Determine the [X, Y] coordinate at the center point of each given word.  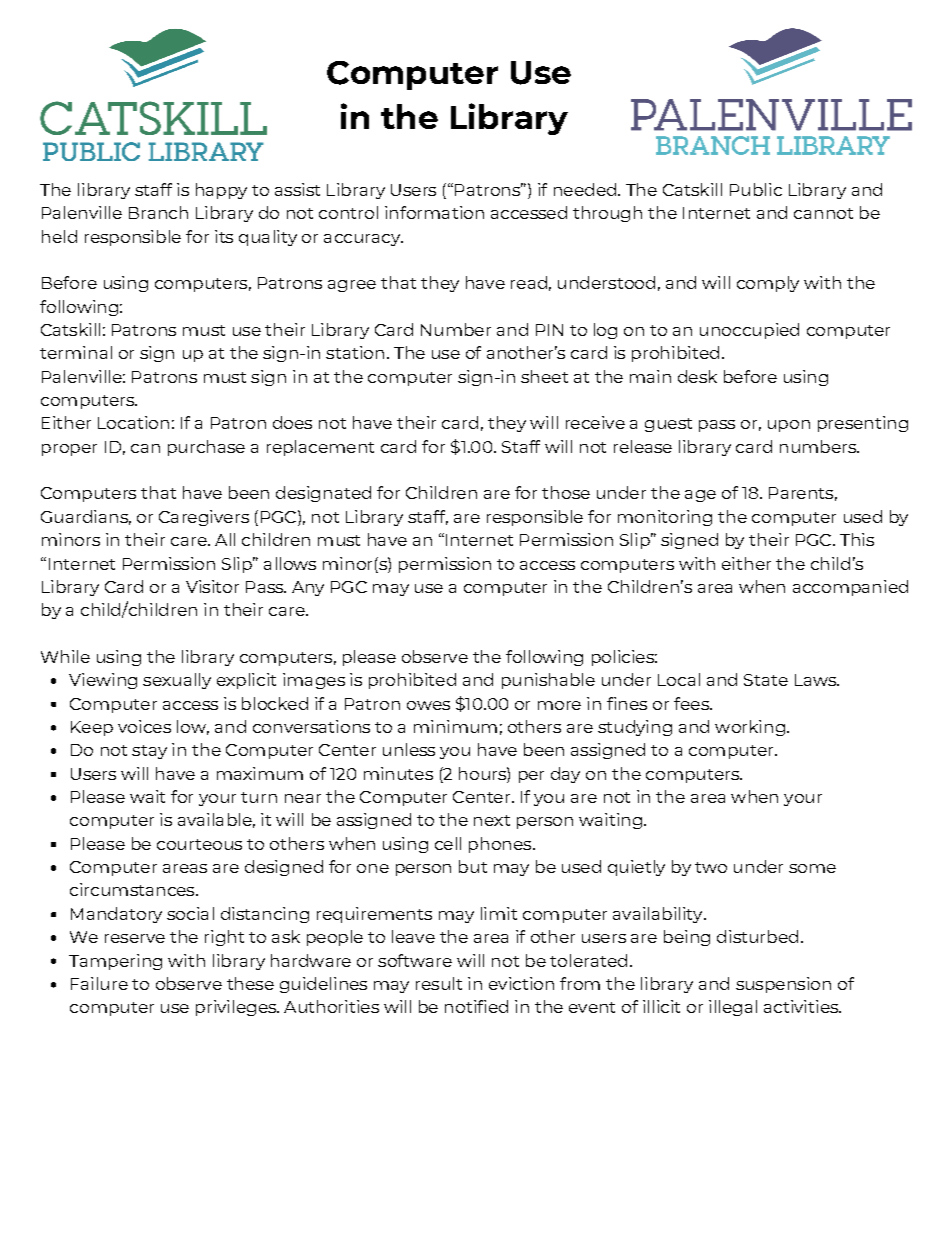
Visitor [212, 586]
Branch [158, 212]
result [439, 983]
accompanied [850, 588]
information [434, 212]
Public [756, 189]
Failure [99, 983]
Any [308, 588]
